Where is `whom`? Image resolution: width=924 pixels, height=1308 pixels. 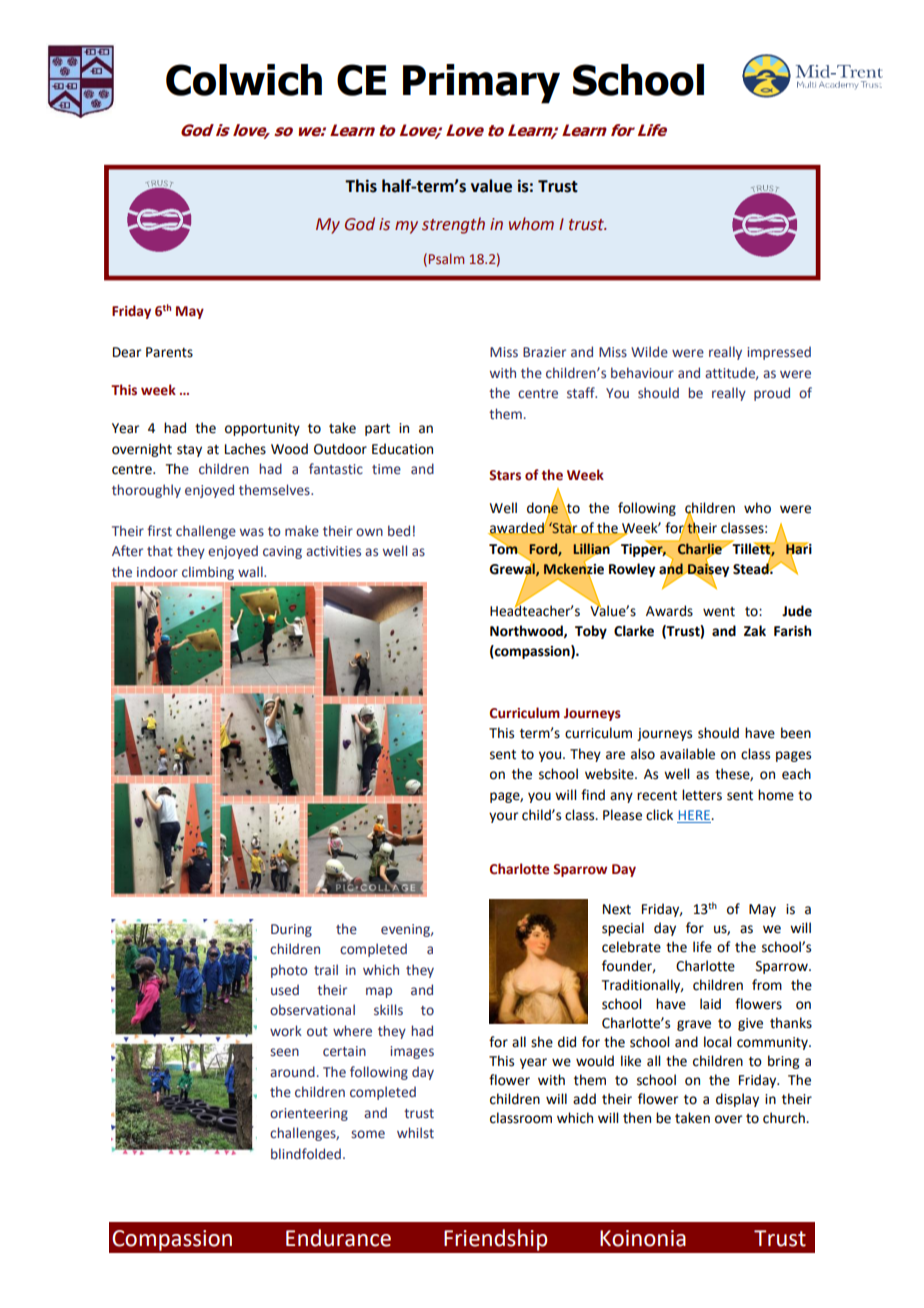 whom is located at coordinates (531, 224).
